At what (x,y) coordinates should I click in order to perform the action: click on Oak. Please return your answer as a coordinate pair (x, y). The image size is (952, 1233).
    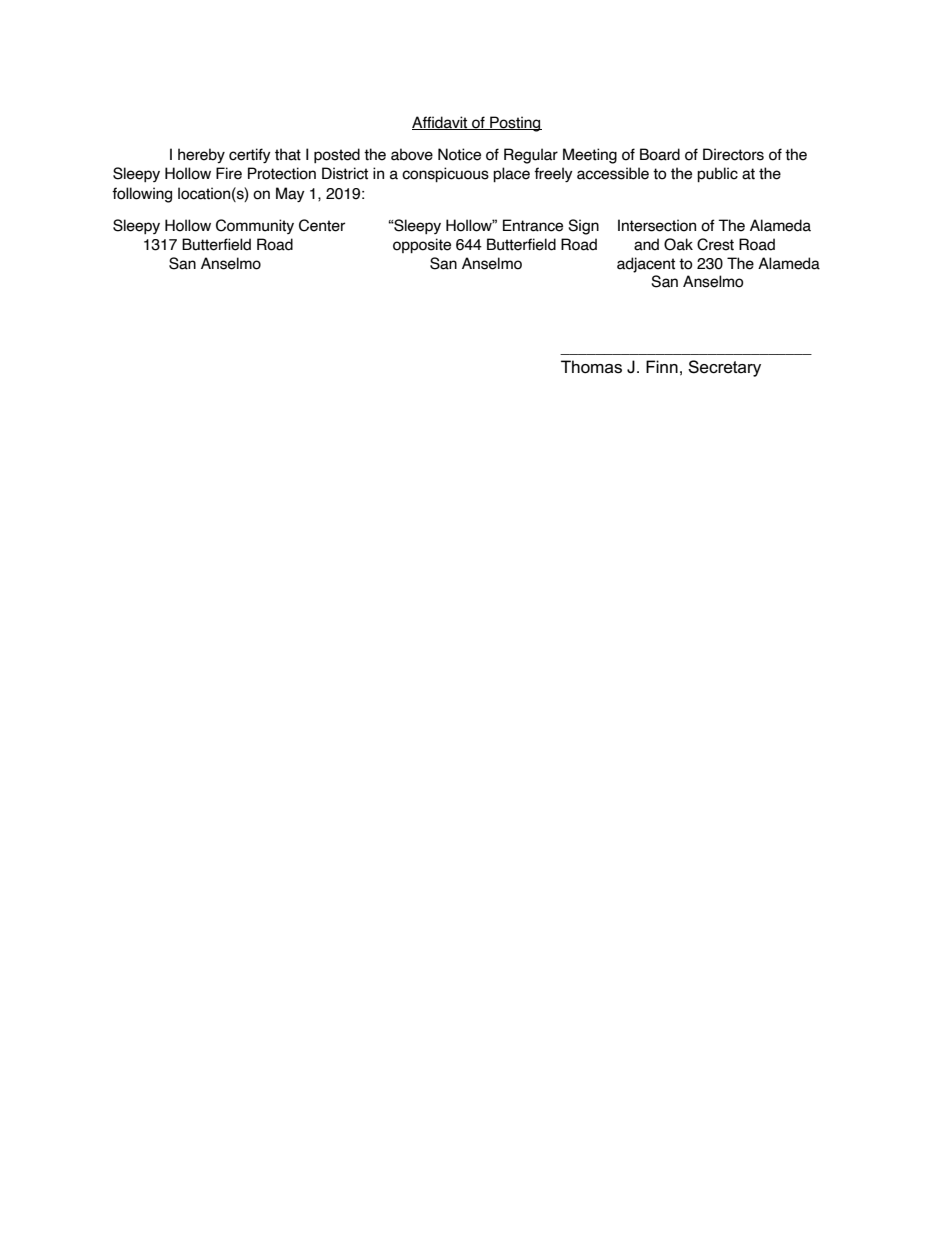
    Looking at the image, I should click on (678, 244).
